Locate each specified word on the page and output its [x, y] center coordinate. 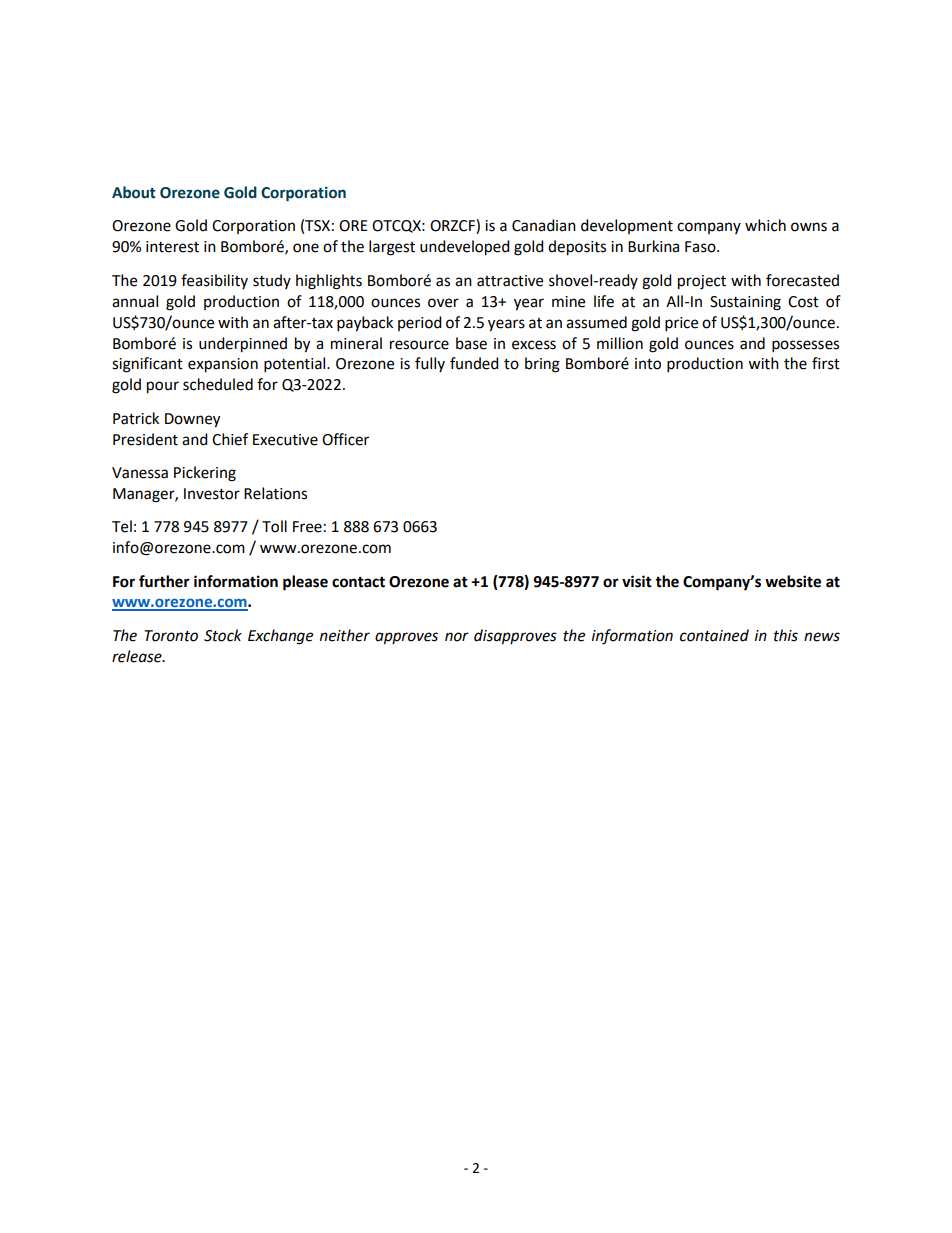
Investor [212, 494]
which [765, 225]
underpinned [243, 345]
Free [307, 527]
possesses [805, 346]
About [134, 192]
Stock [223, 635]
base [471, 343]
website [793, 581]
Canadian [544, 225]
